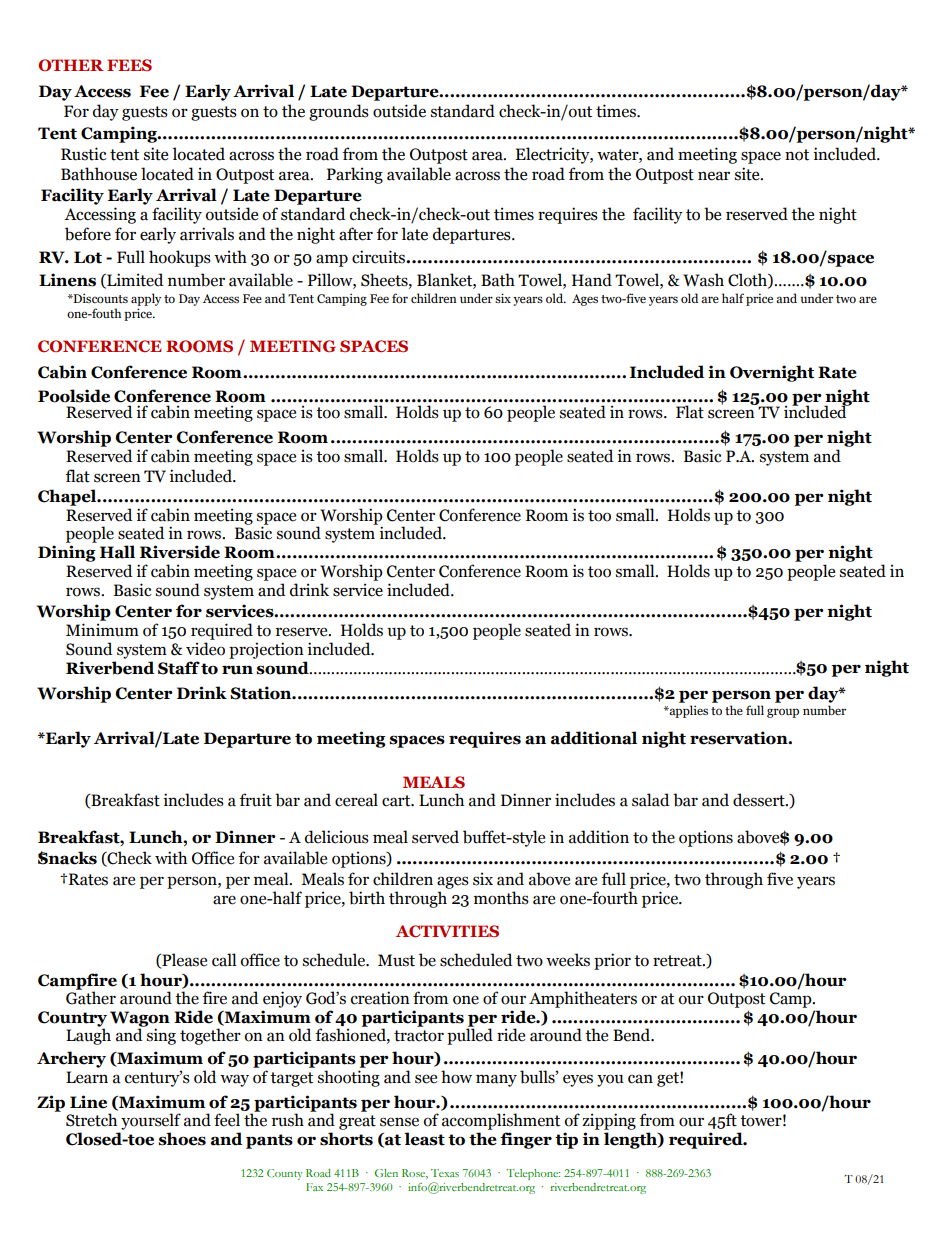 Image resolution: width=952 pixels, height=1233 pixels. I want to click on ACTIVITIES, so click(447, 931).
